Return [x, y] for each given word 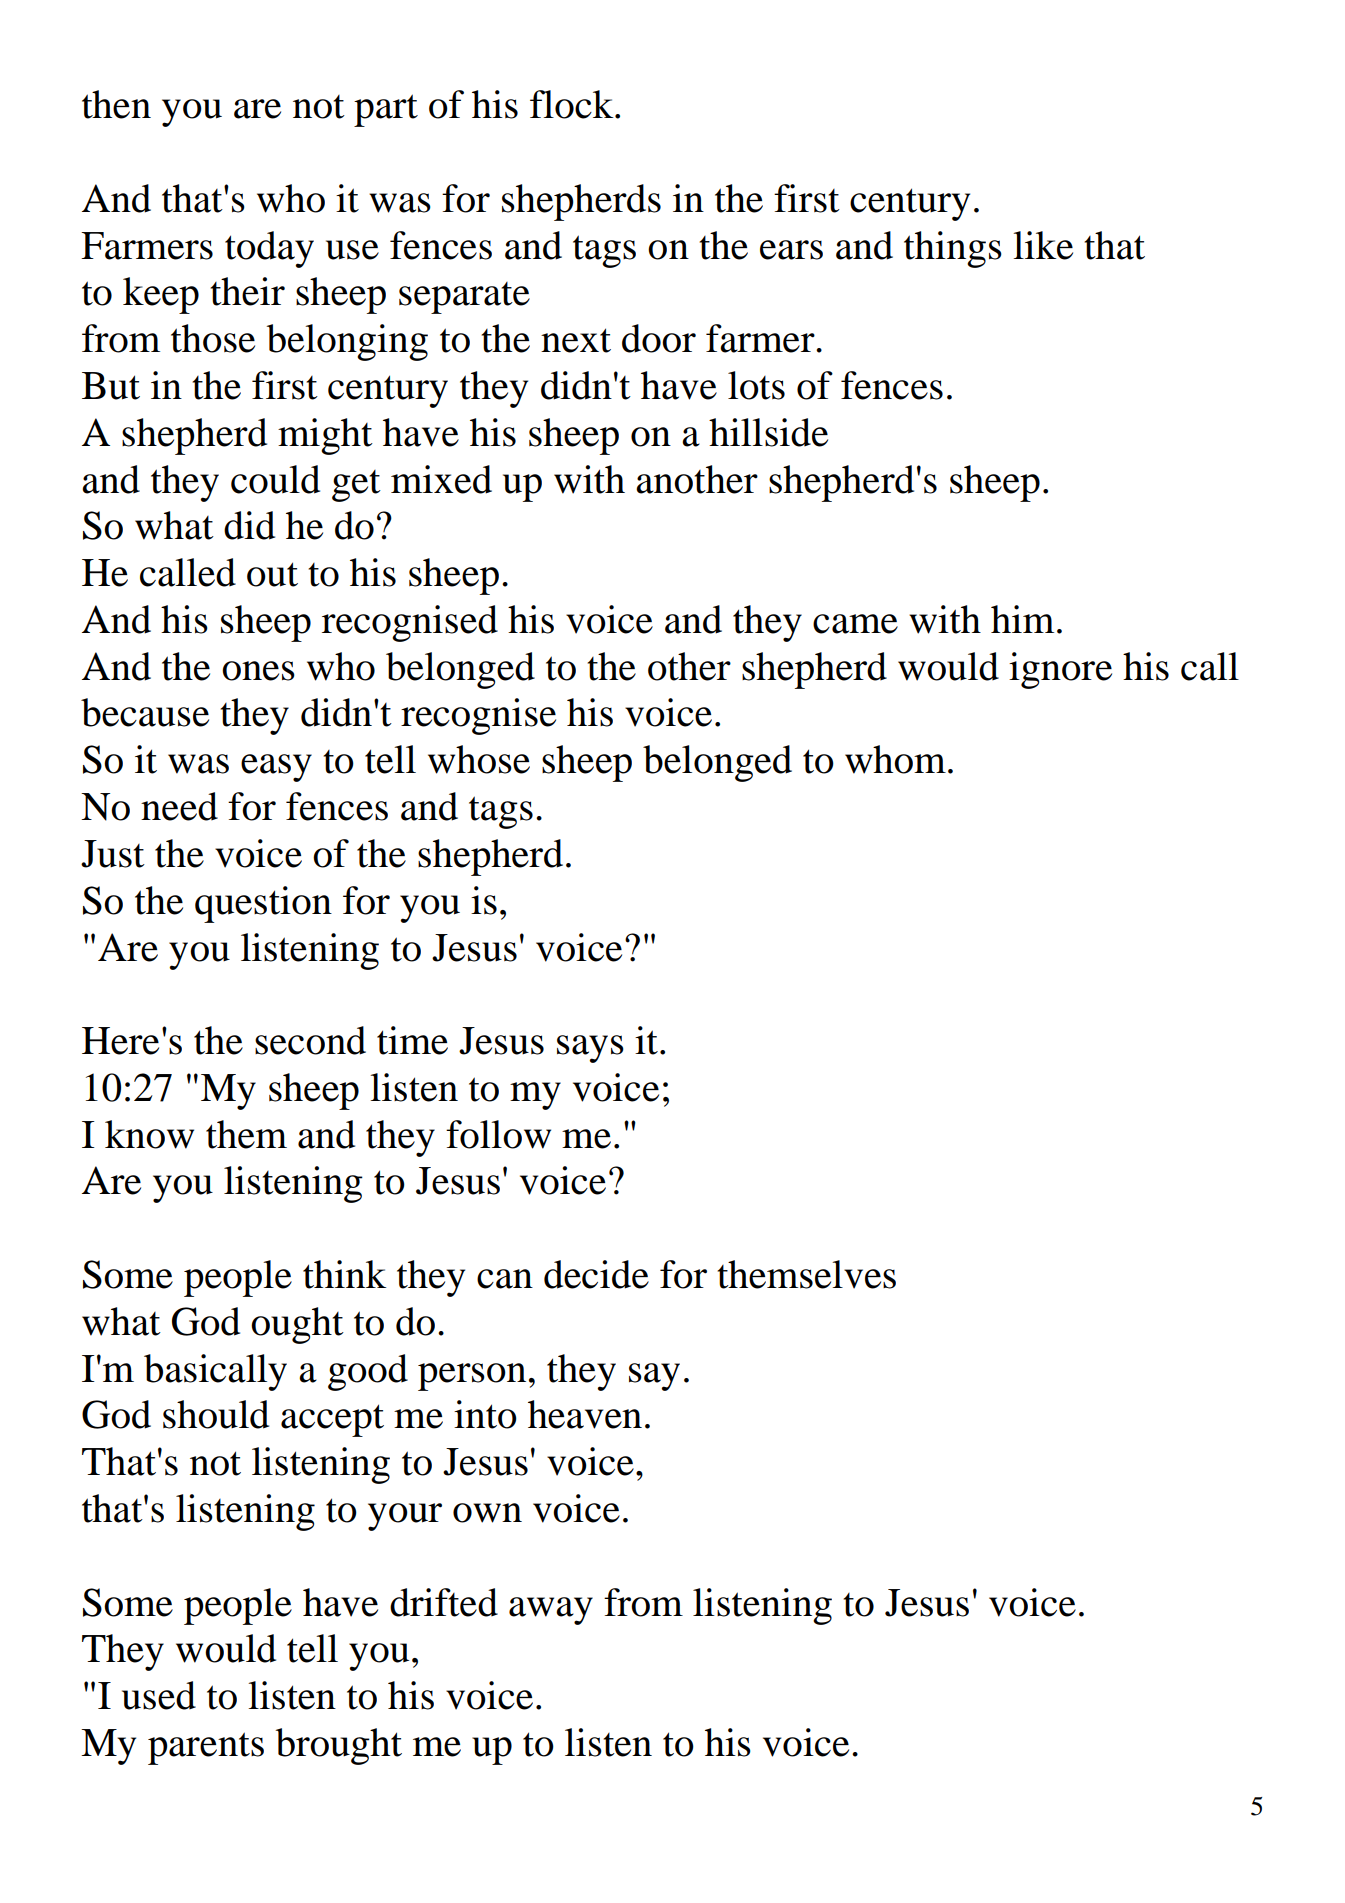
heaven [585, 1414]
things [953, 249]
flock [573, 104]
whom [895, 759]
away [551, 1611]
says [590, 1049]
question [263, 904]
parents [206, 1748]
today [269, 249]
